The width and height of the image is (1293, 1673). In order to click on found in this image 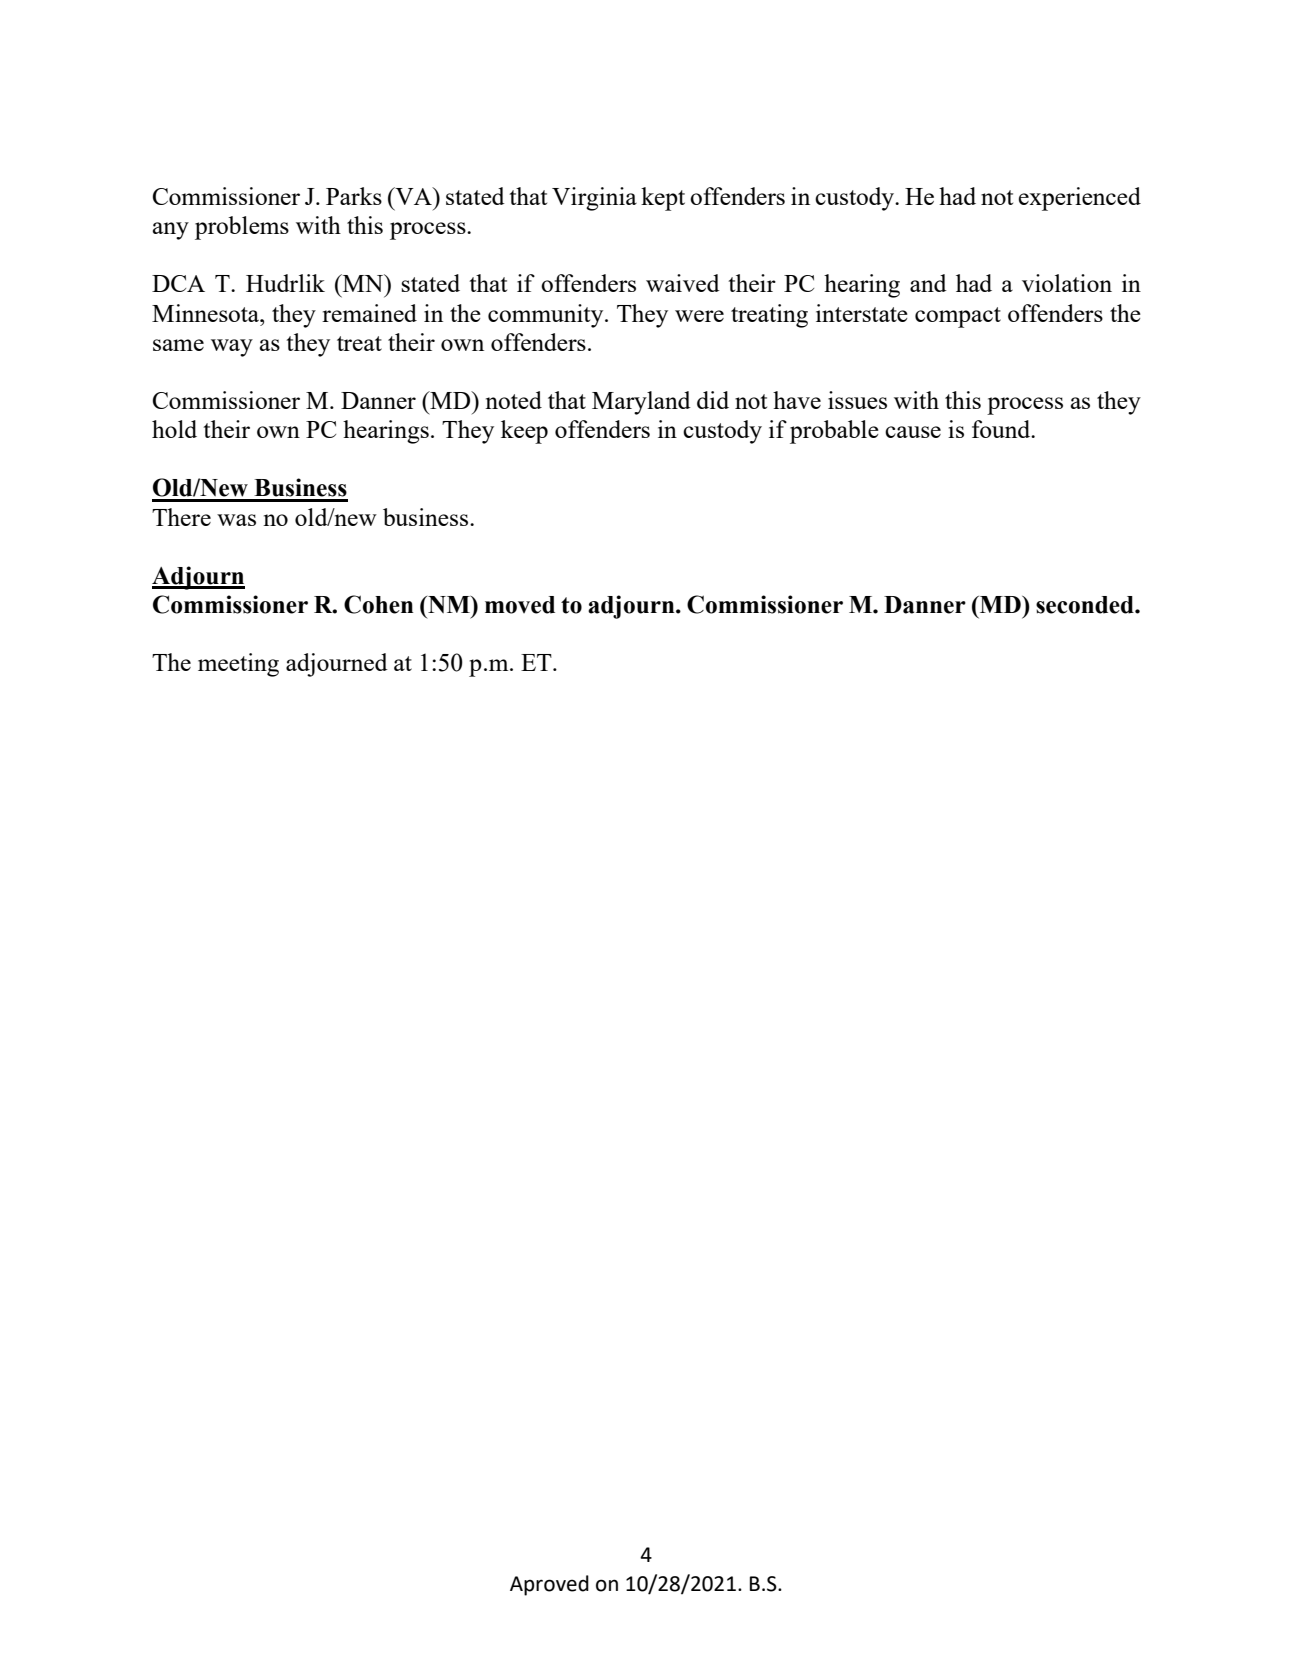, I will do `click(1002, 429)`.
